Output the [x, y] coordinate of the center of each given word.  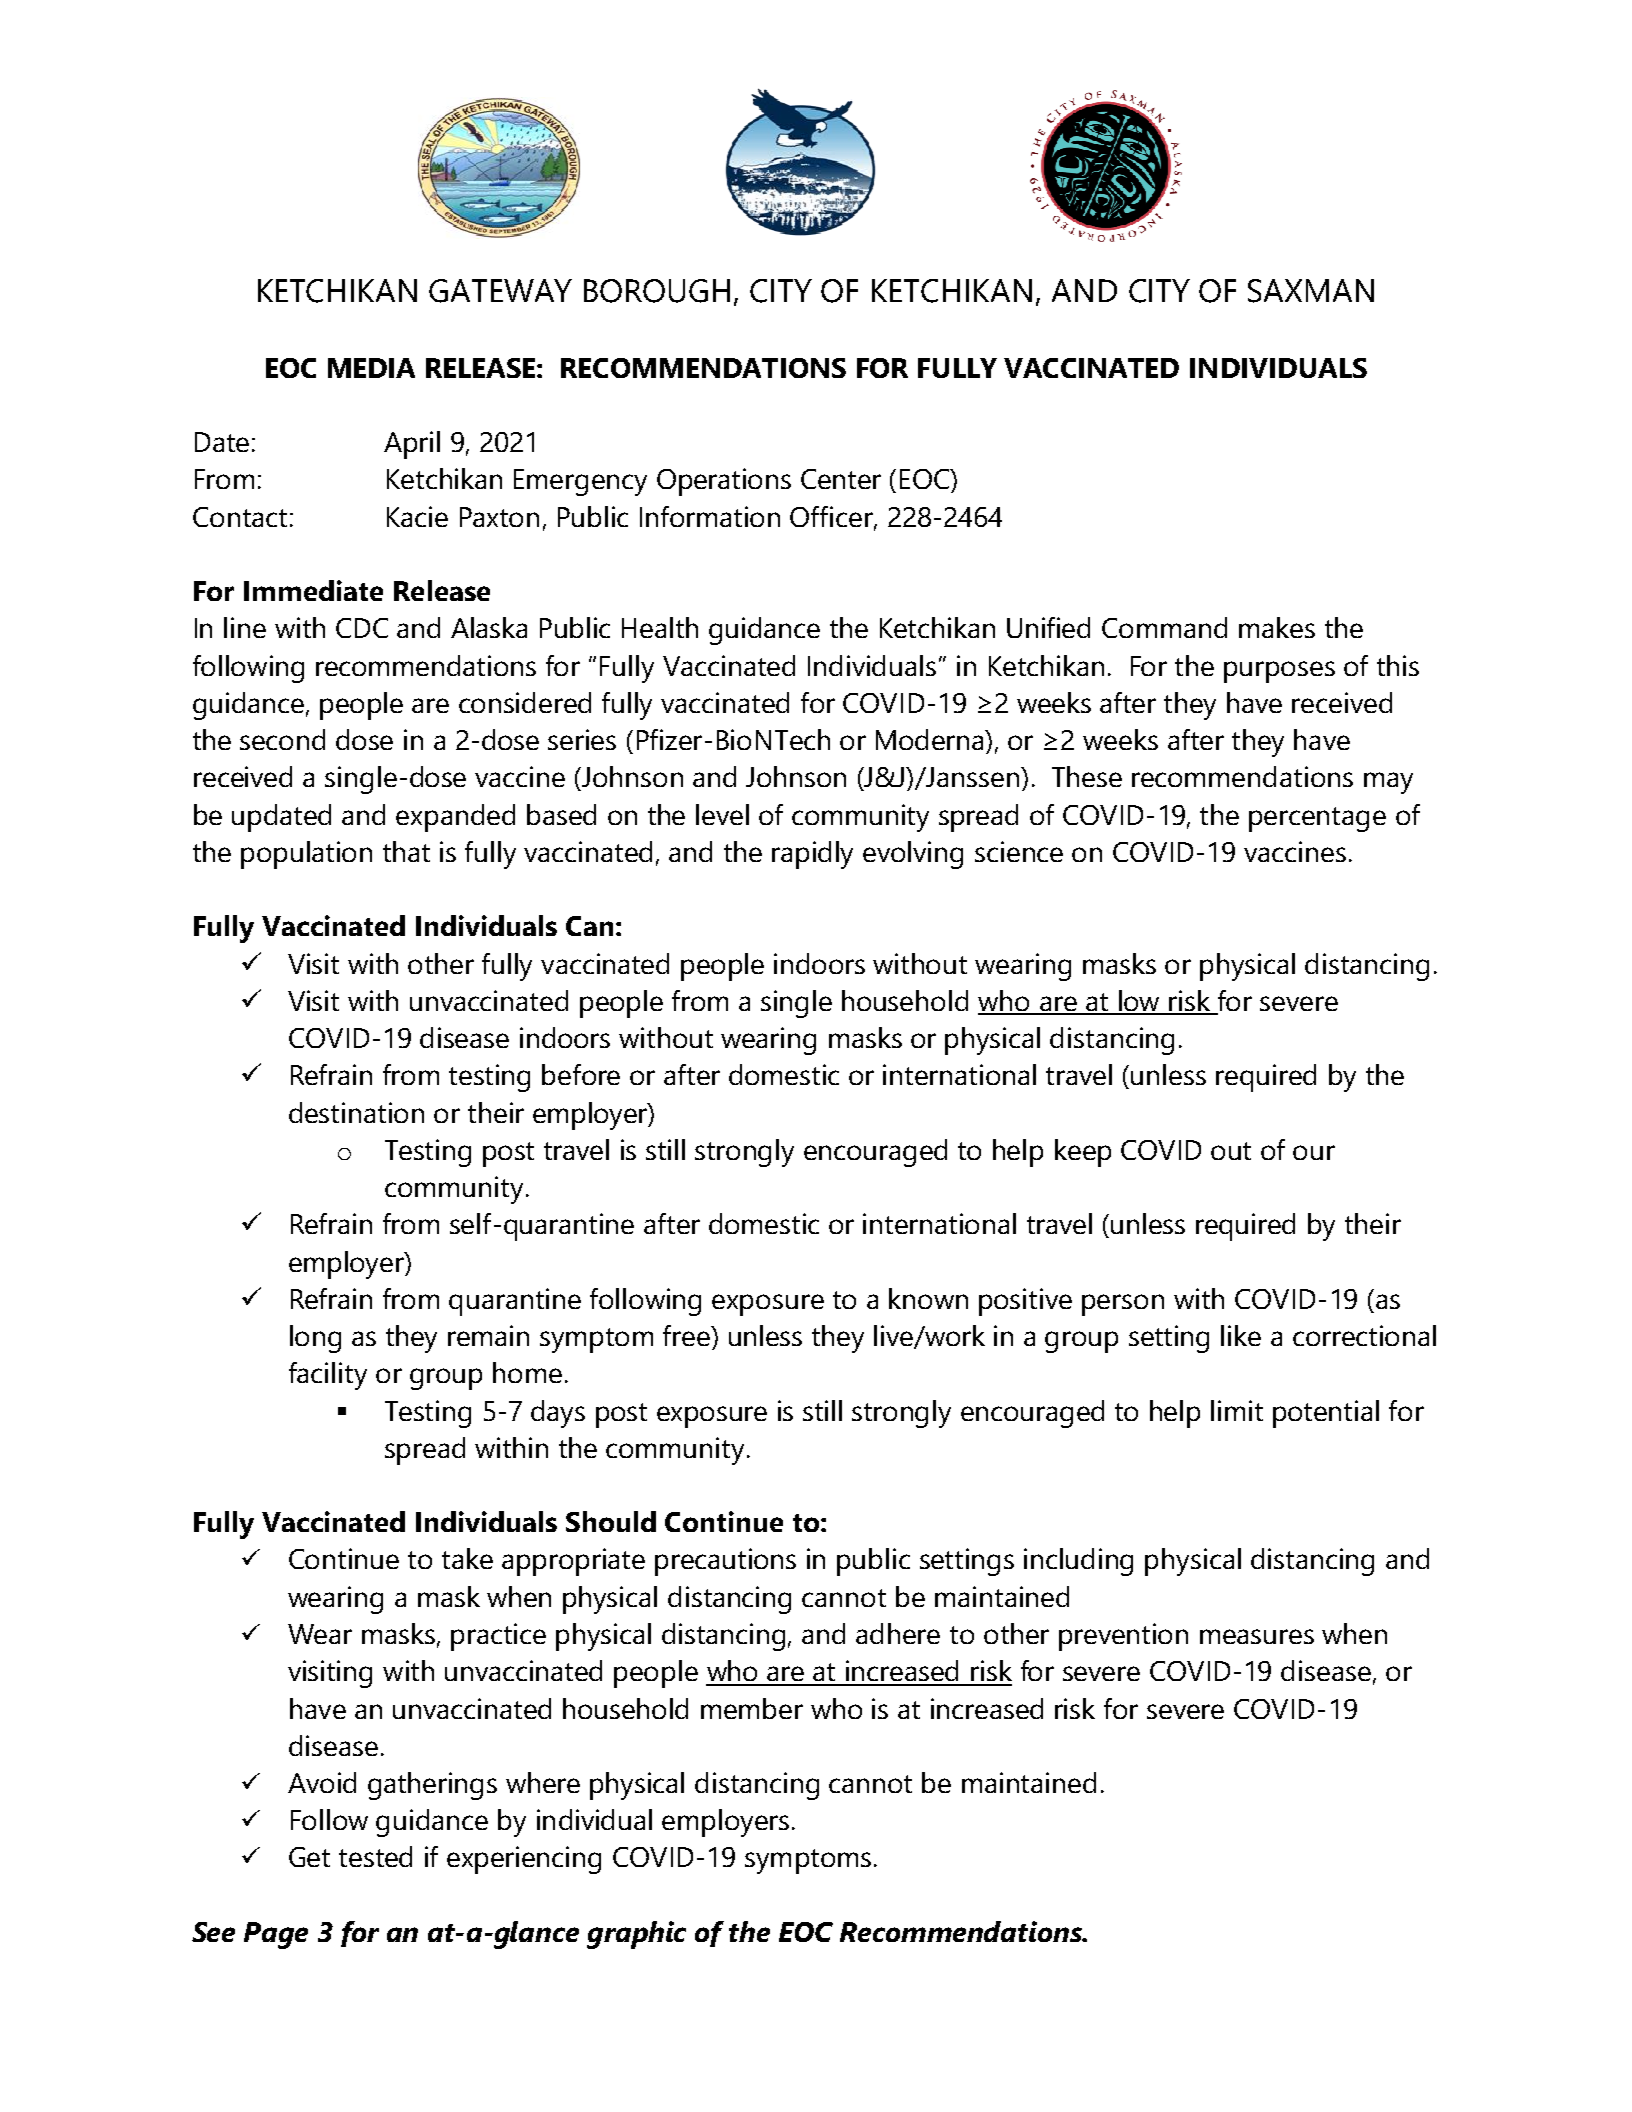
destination [356, 1112]
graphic [636, 1935]
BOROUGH [657, 291]
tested [375, 1856]
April [412, 445]
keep [1083, 1153]
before [581, 1074]
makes [1277, 627]
